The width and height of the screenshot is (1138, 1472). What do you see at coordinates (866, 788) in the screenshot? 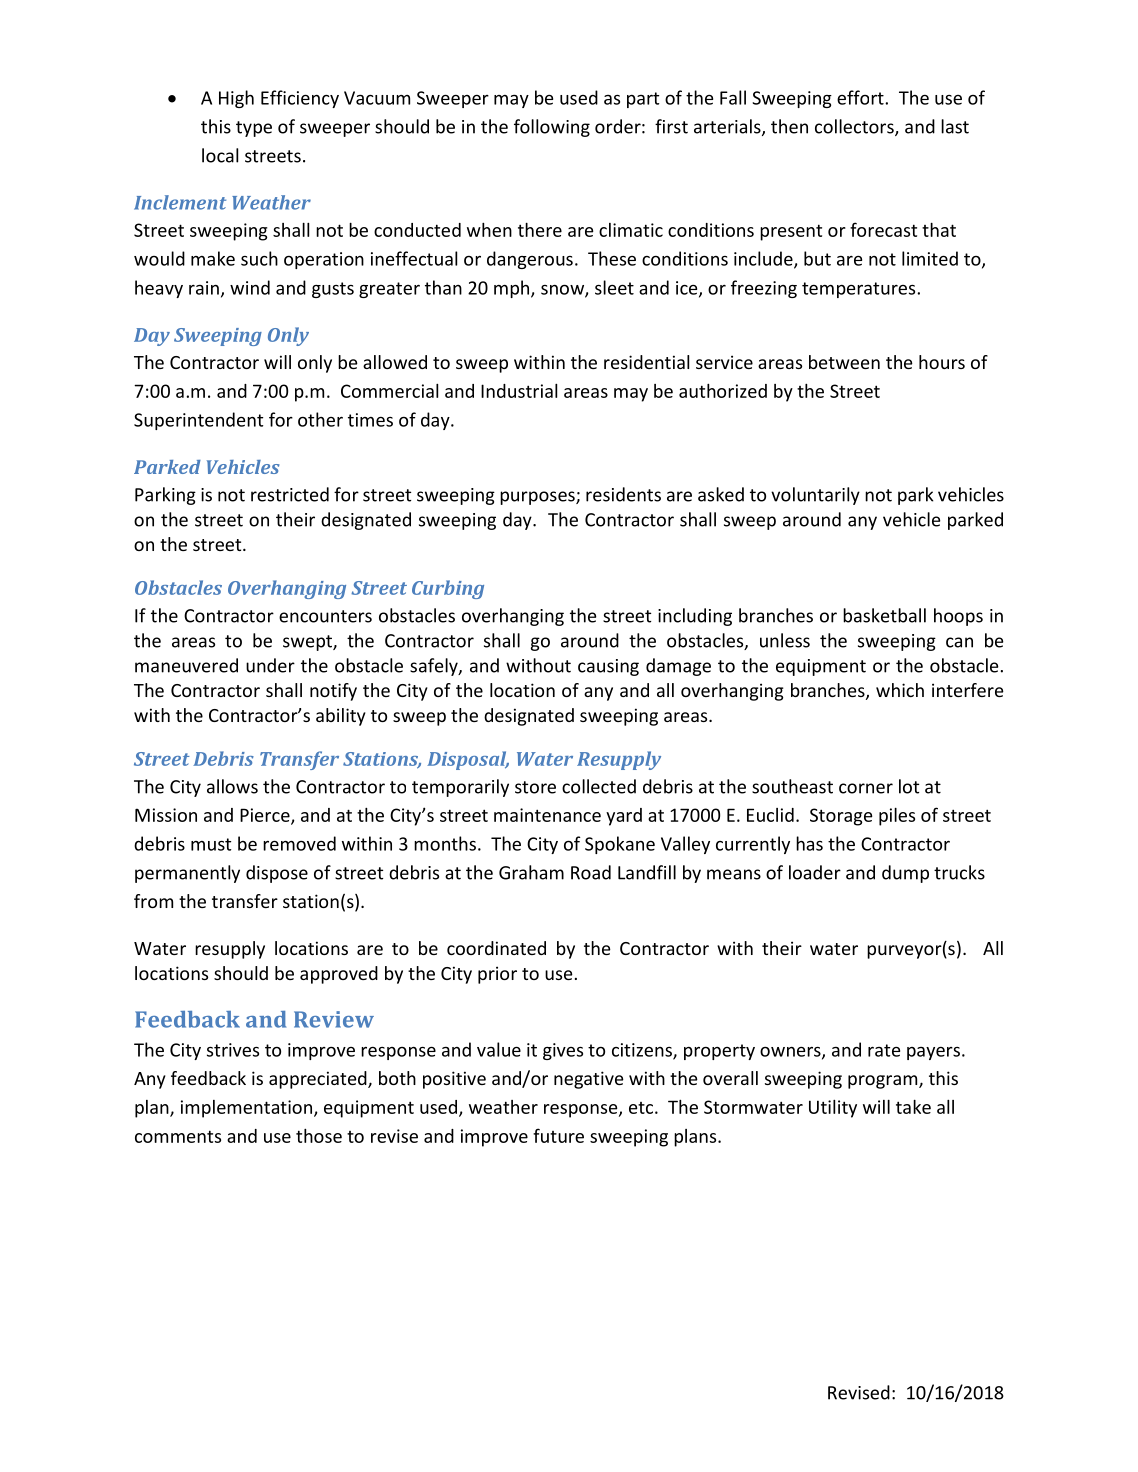
I see `corner` at bounding box center [866, 788].
